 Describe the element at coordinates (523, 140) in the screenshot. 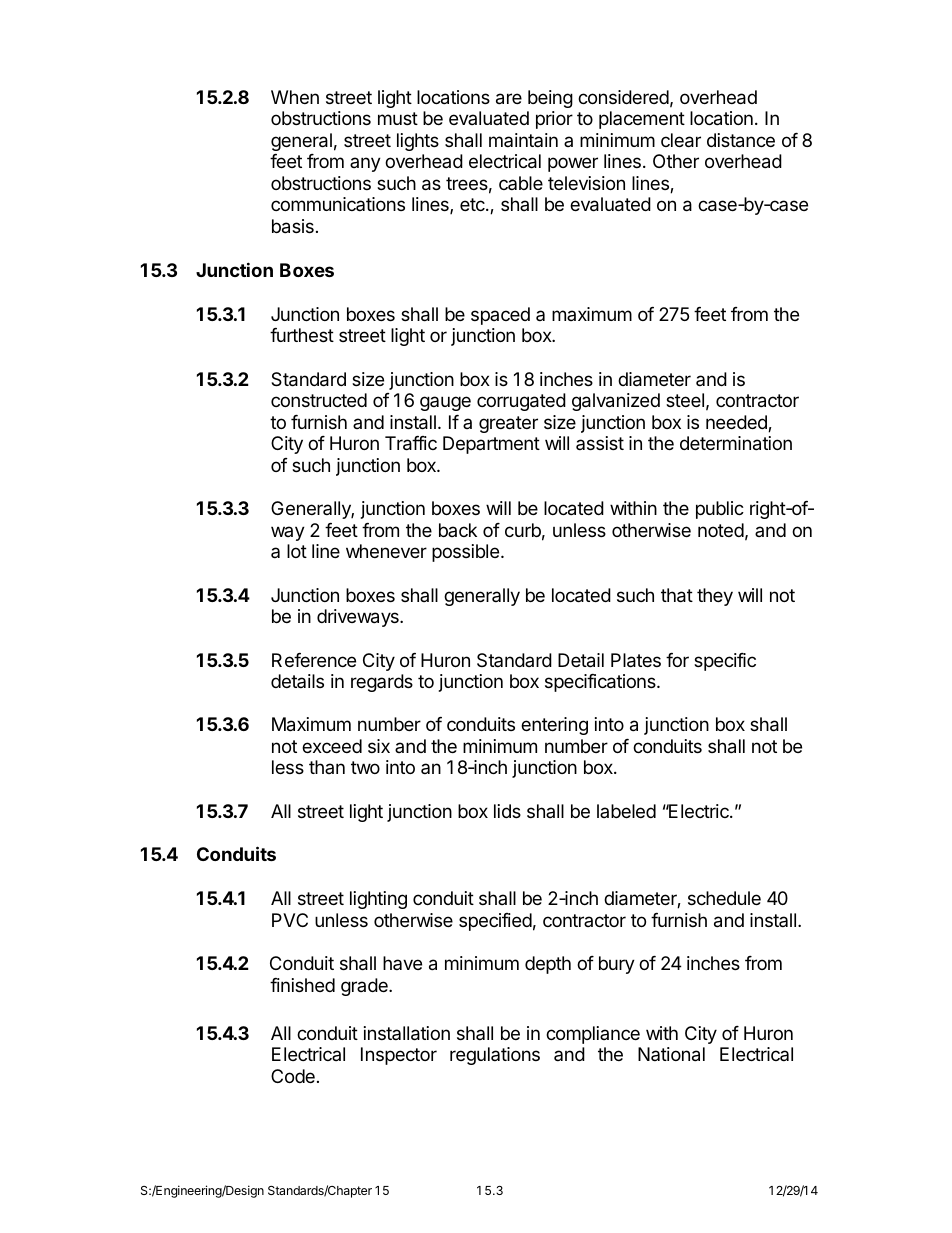

I see `maintain` at that location.
